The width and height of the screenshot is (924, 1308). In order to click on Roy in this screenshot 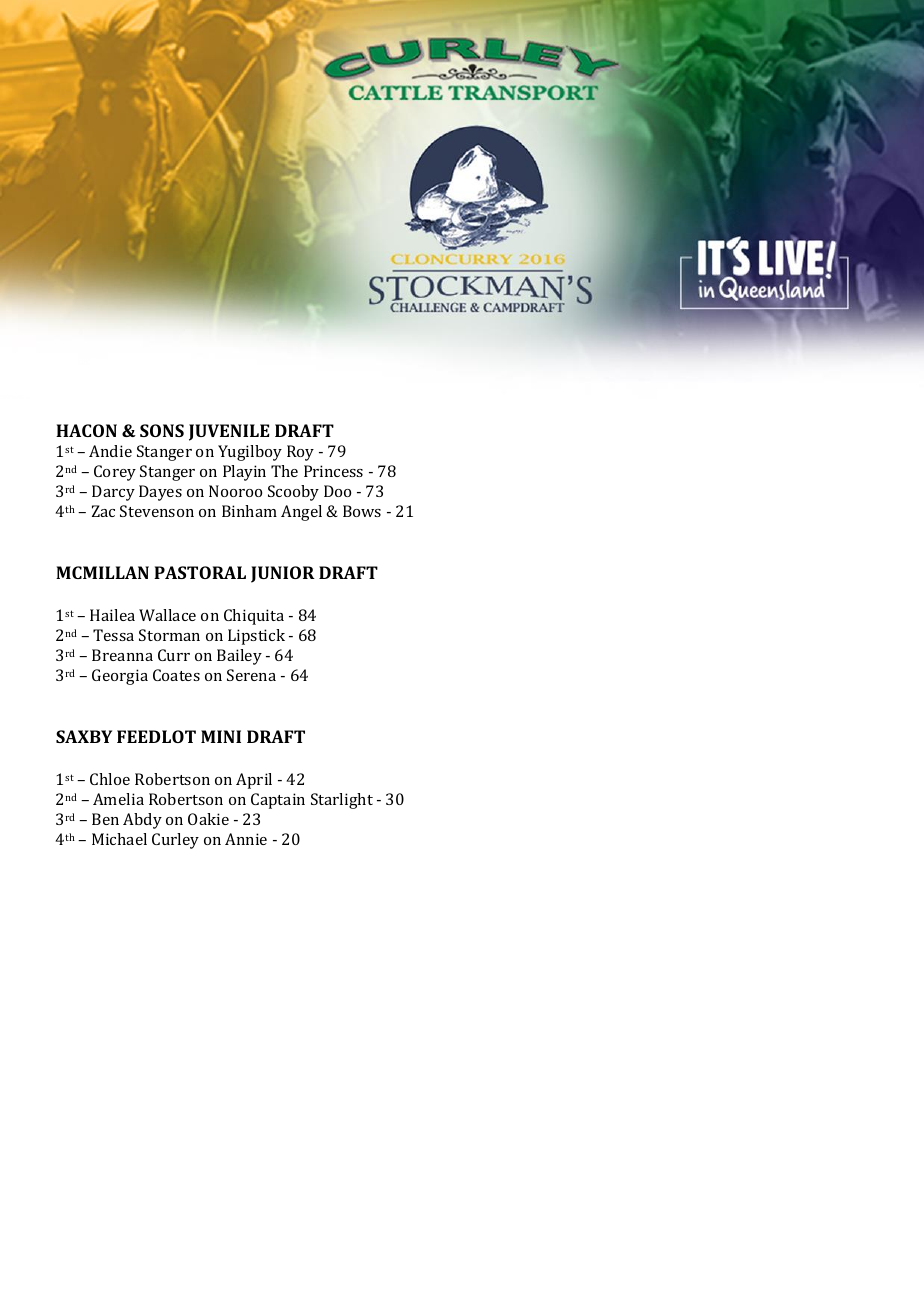, I will do `click(300, 453)`.
